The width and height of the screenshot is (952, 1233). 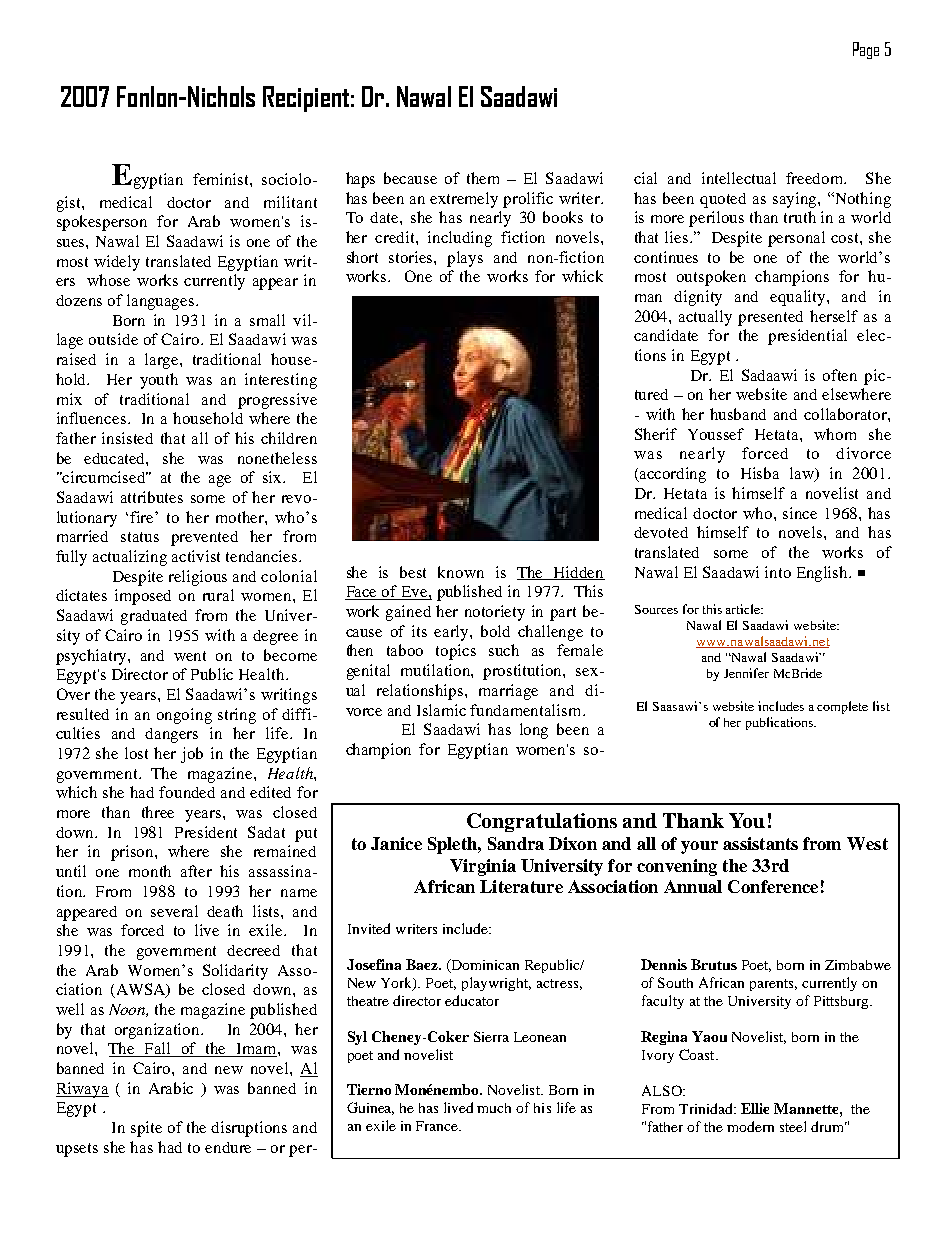 What do you see at coordinates (464, 200) in the screenshot?
I see `extremely` at bounding box center [464, 200].
